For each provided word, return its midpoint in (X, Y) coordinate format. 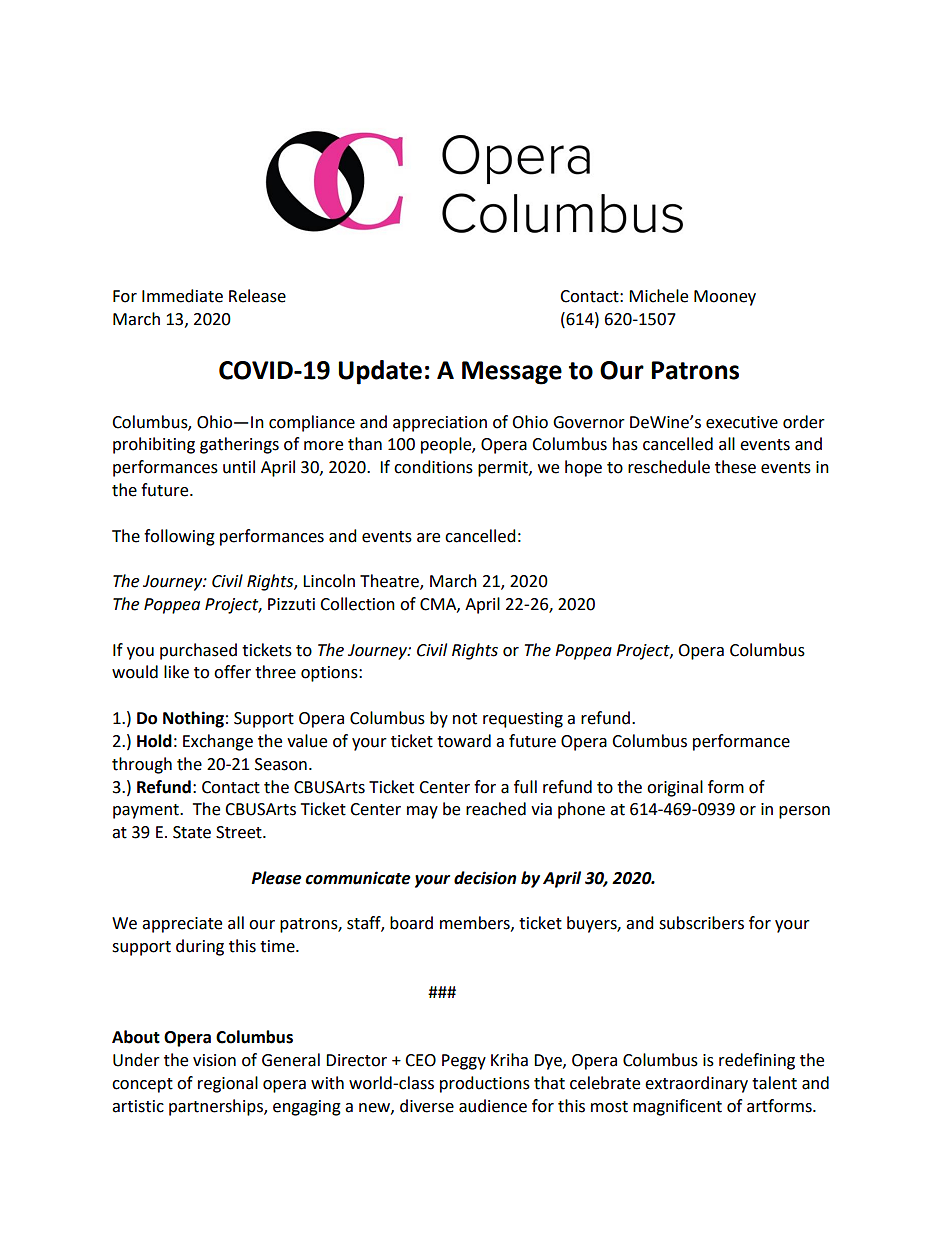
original (675, 788)
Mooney (725, 298)
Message (512, 373)
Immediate (182, 296)
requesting (523, 720)
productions (485, 1084)
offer (232, 672)
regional (228, 1084)
